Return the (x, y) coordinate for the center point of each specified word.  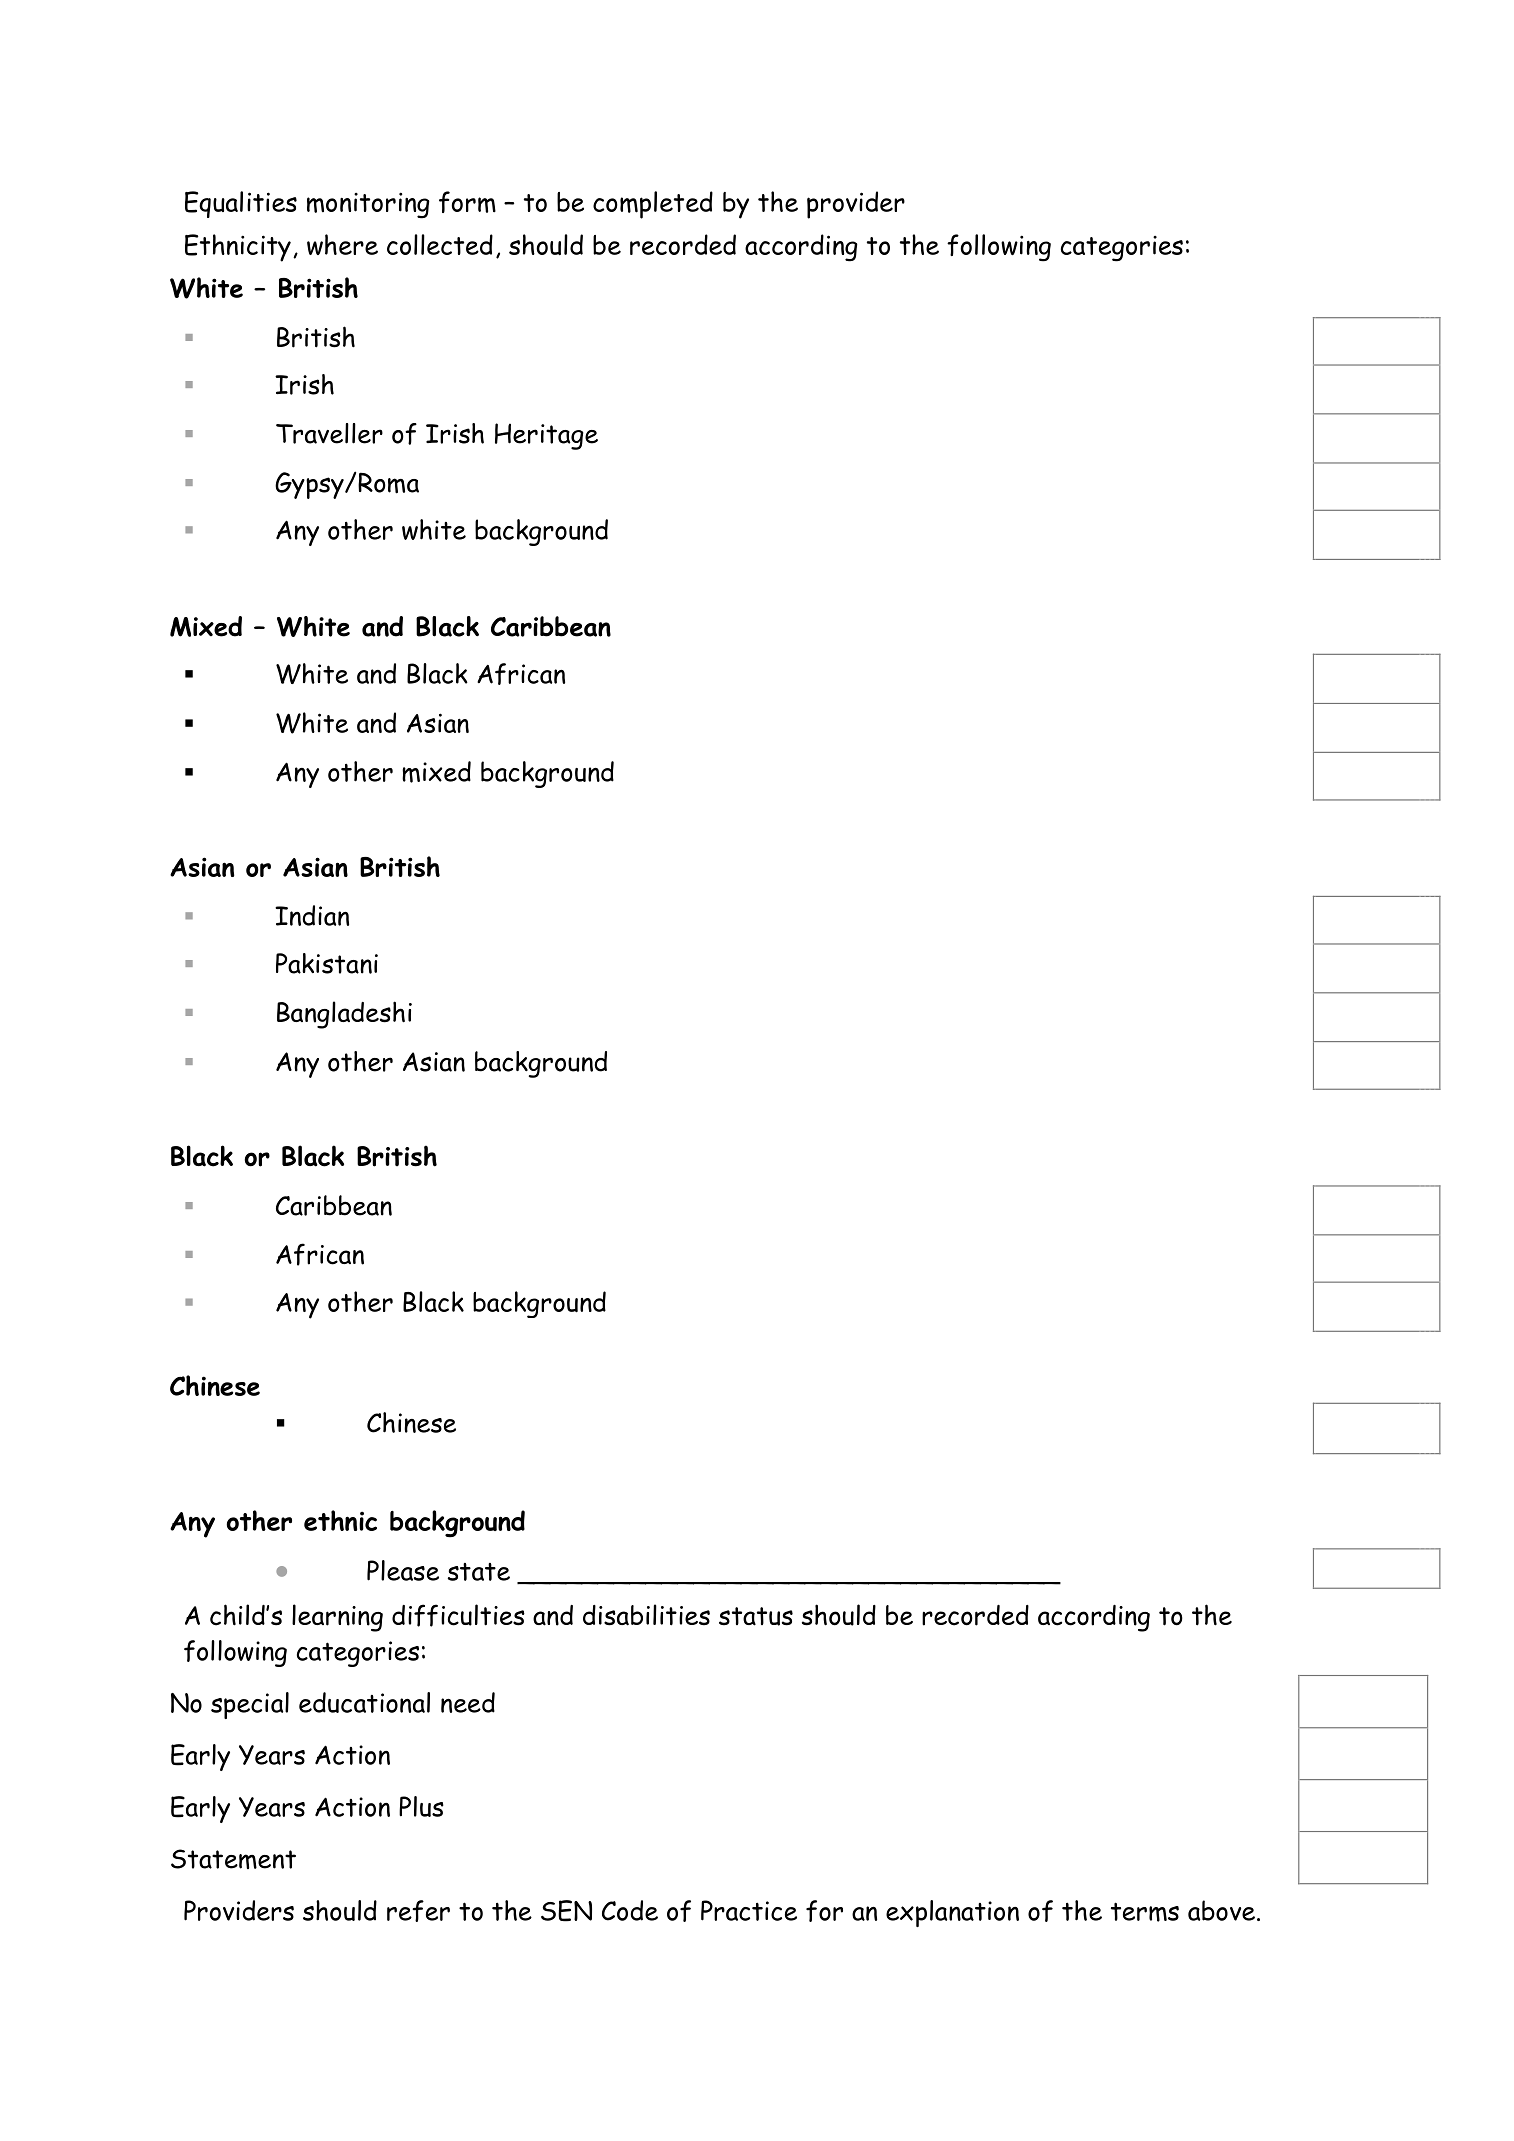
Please (403, 1570)
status (756, 1616)
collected (440, 244)
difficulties (458, 1615)
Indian (312, 915)
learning (337, 1618)
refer (418, 1911)
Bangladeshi (344, 1015)
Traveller (329, 433)
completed (653, 205)
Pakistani (327, 963)
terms (1145, 1912)
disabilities (646, 1615)
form (467, 202)
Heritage (546, 436)
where (342, 244)
